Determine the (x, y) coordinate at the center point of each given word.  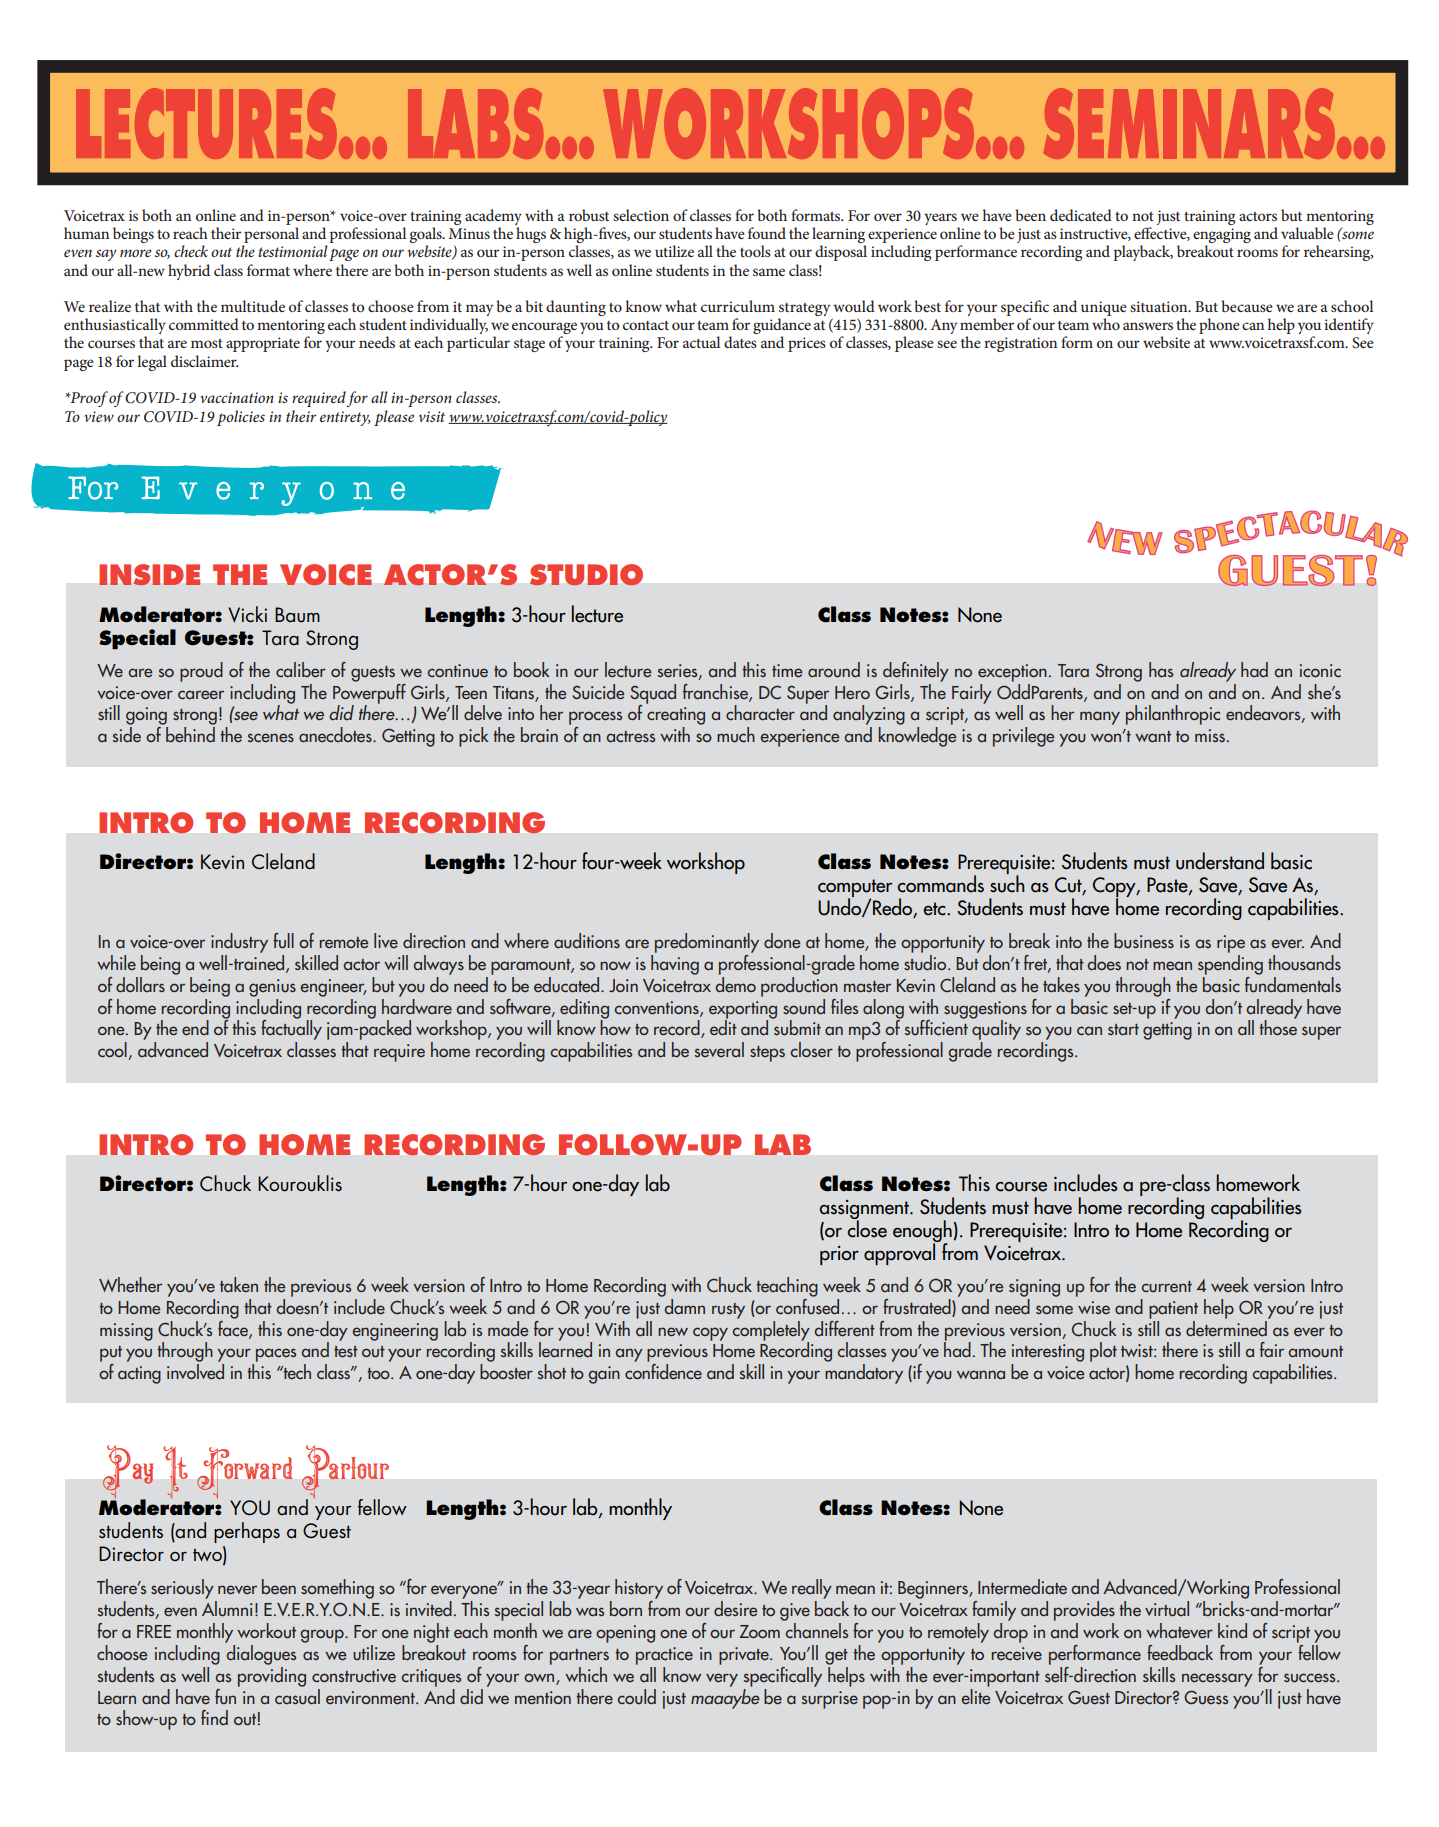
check (191, 251)
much (736, 735)
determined (1227, 1327)
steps (767, 1054)
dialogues (260, 1653)
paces (274, 1356)
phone (1219, 326)
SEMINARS (1189, 123)
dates (740, 342)
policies (241, 418)
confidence (663, 1372)
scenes (271, 738)
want (1153, 737)
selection (641, 215)
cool (113, 1051)
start (1123, 1030)
